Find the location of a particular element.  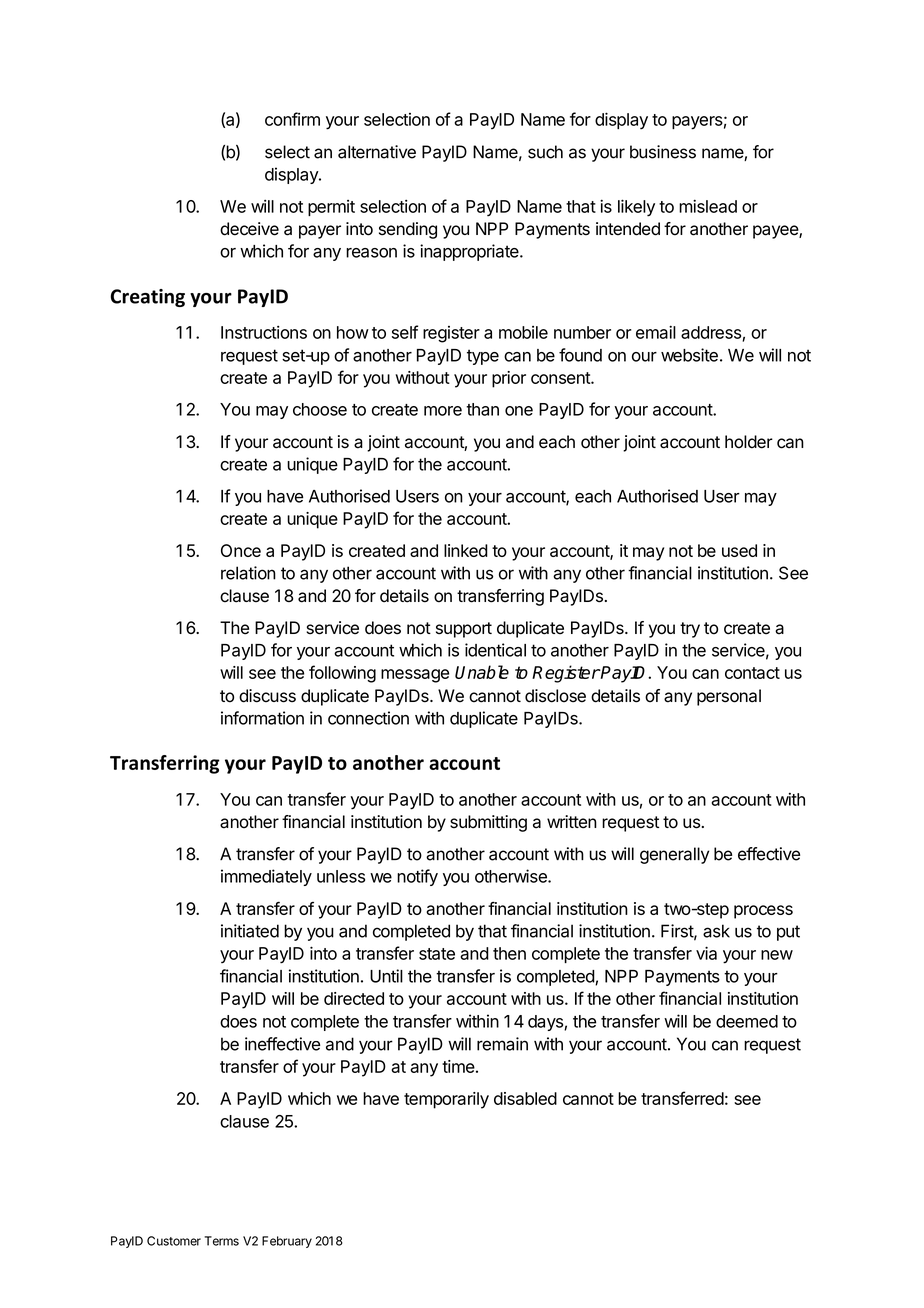

generally is located at coordinates (674, 855).
